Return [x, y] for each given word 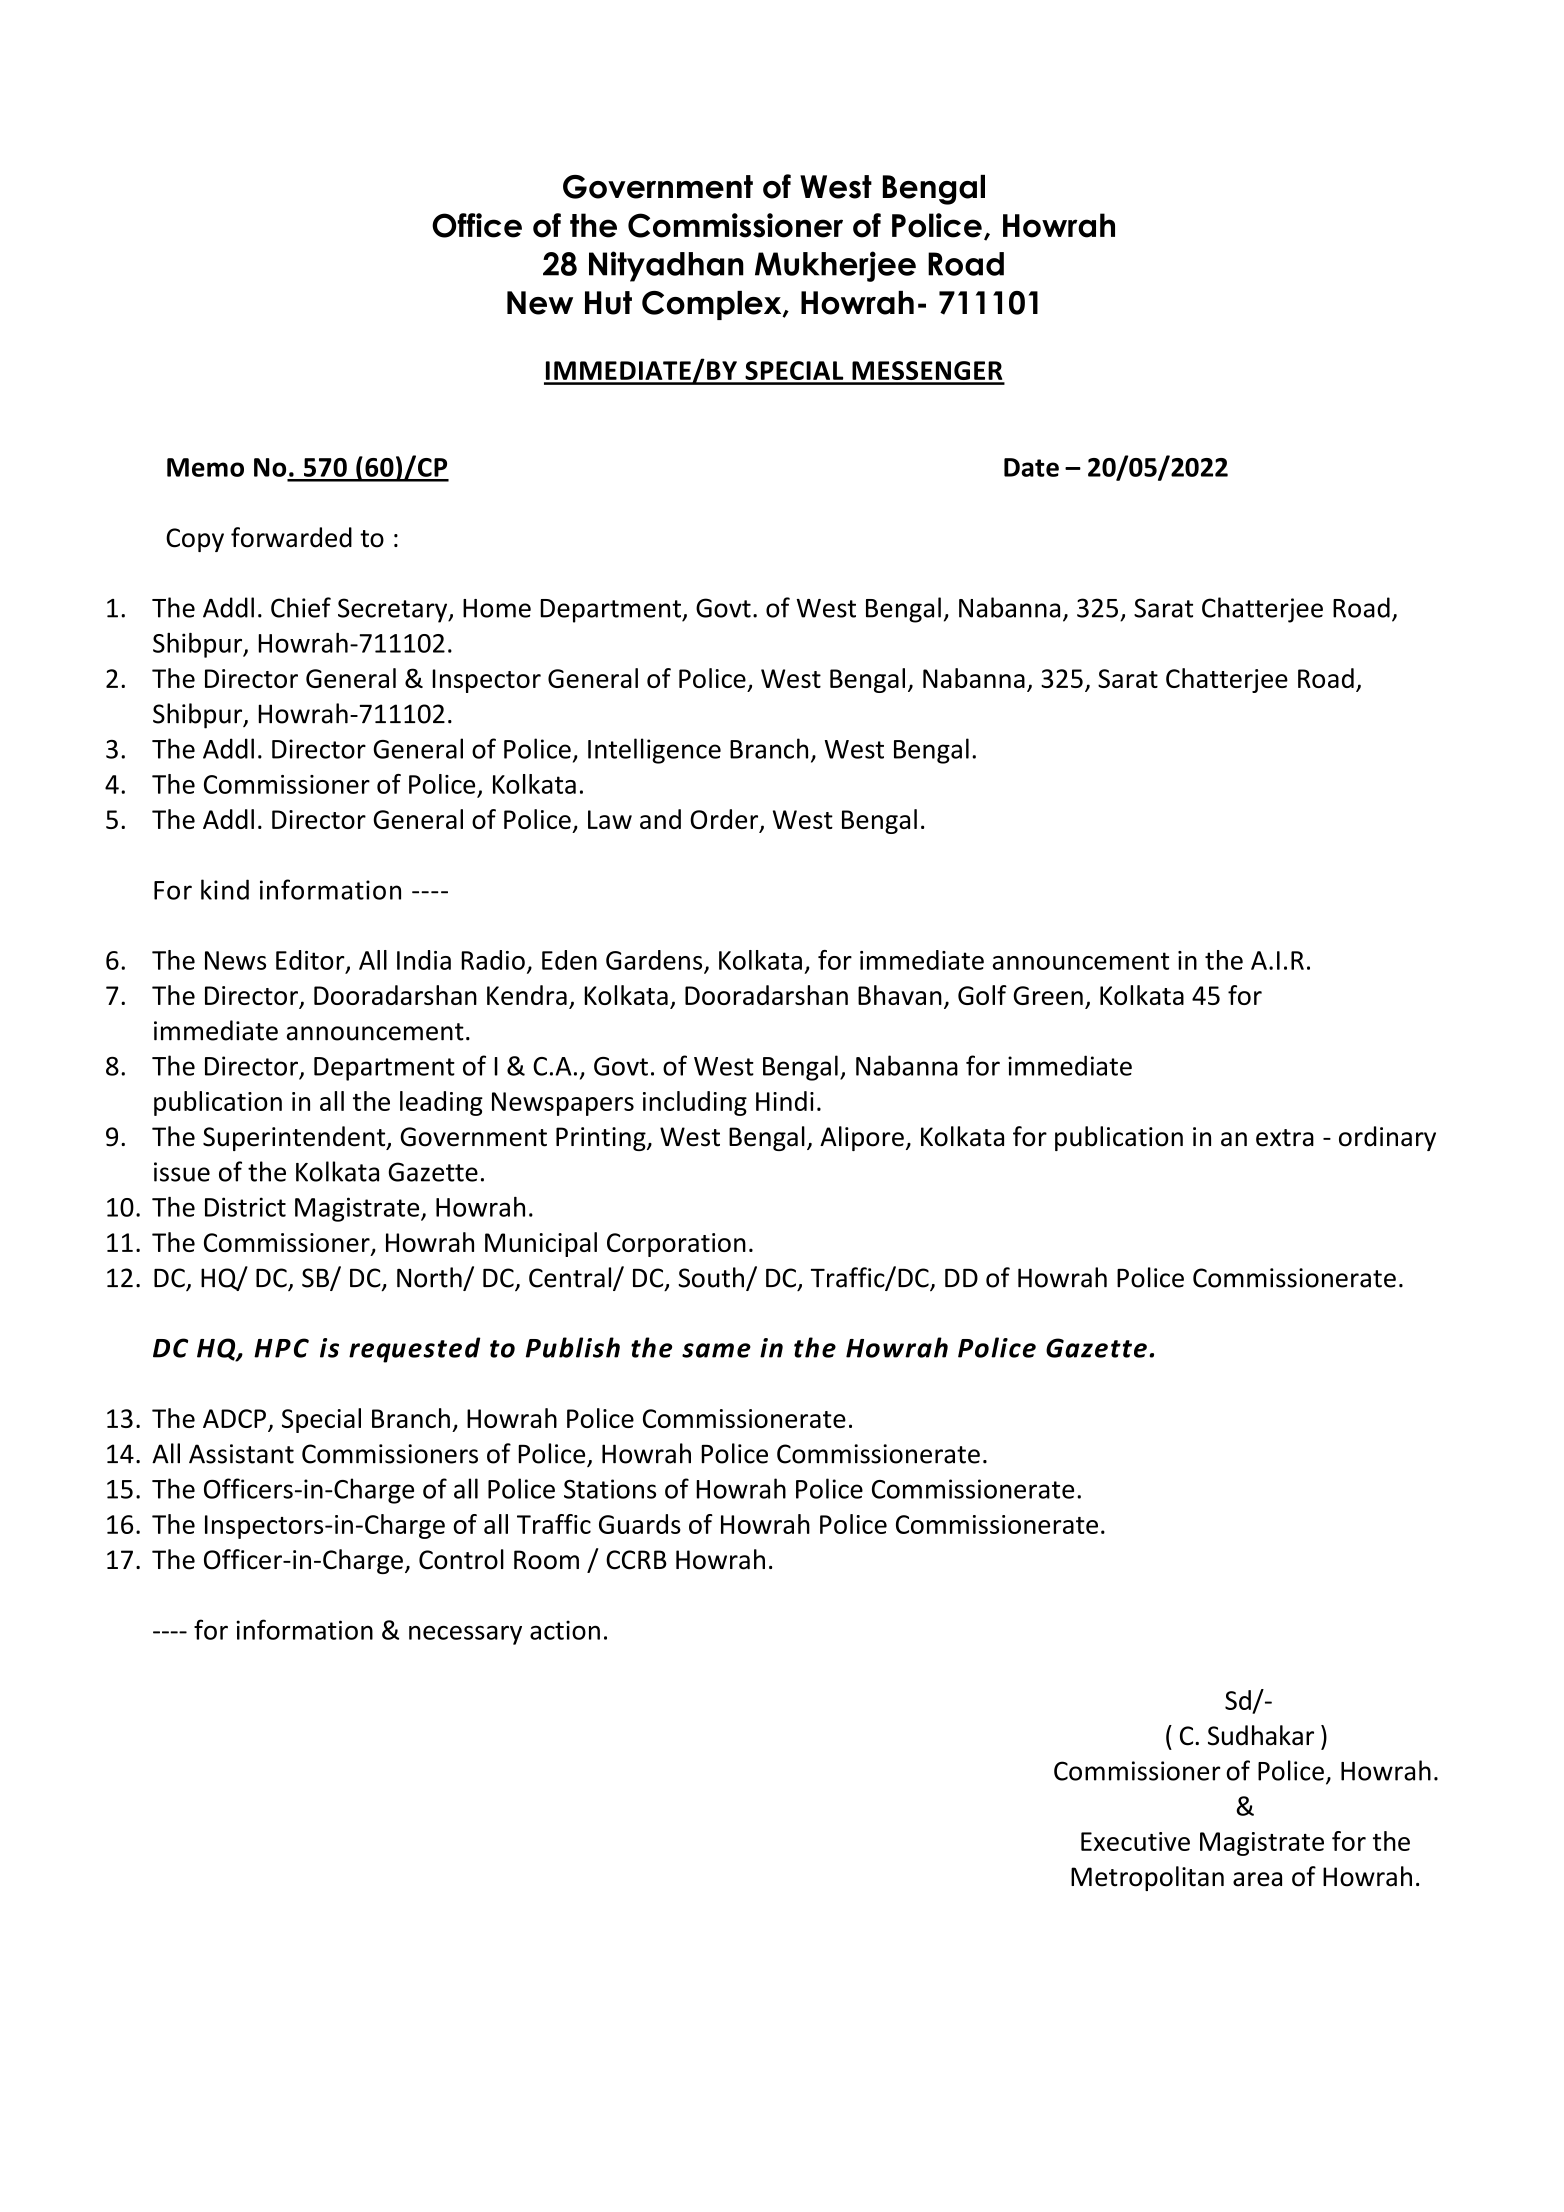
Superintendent [295, 1138]
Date [1031, 467]
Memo [205, 467]
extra [1285, 1138]
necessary [465, 1635]
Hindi [785, 1101]
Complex [713, 305]
